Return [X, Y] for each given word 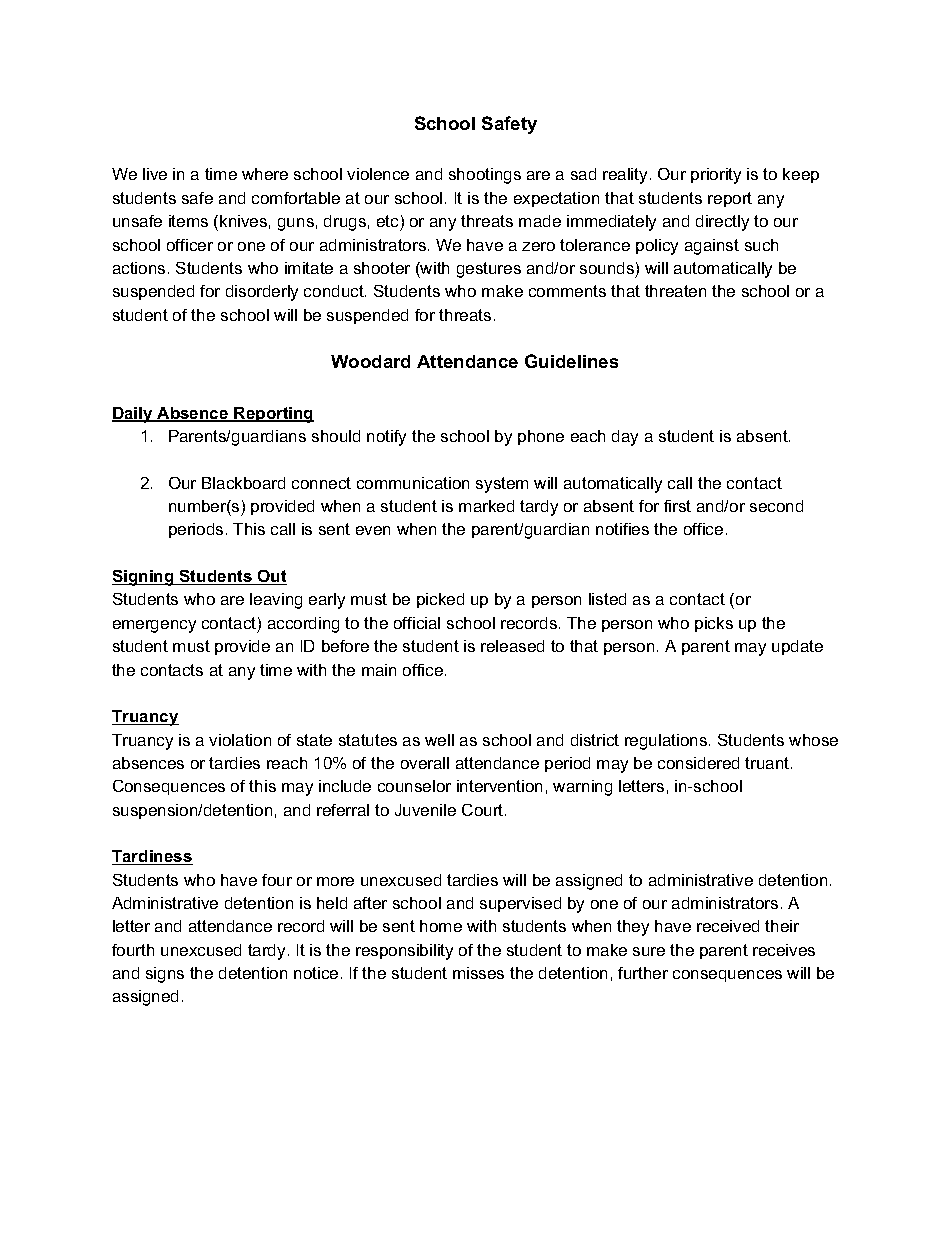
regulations [667, 742]
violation [240, 740]
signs [165, 975]
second [776, 506]
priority [716, 176]
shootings [485, 176]
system [502, 485]
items [188, 221]
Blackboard [243, 483]
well [439, 740]
